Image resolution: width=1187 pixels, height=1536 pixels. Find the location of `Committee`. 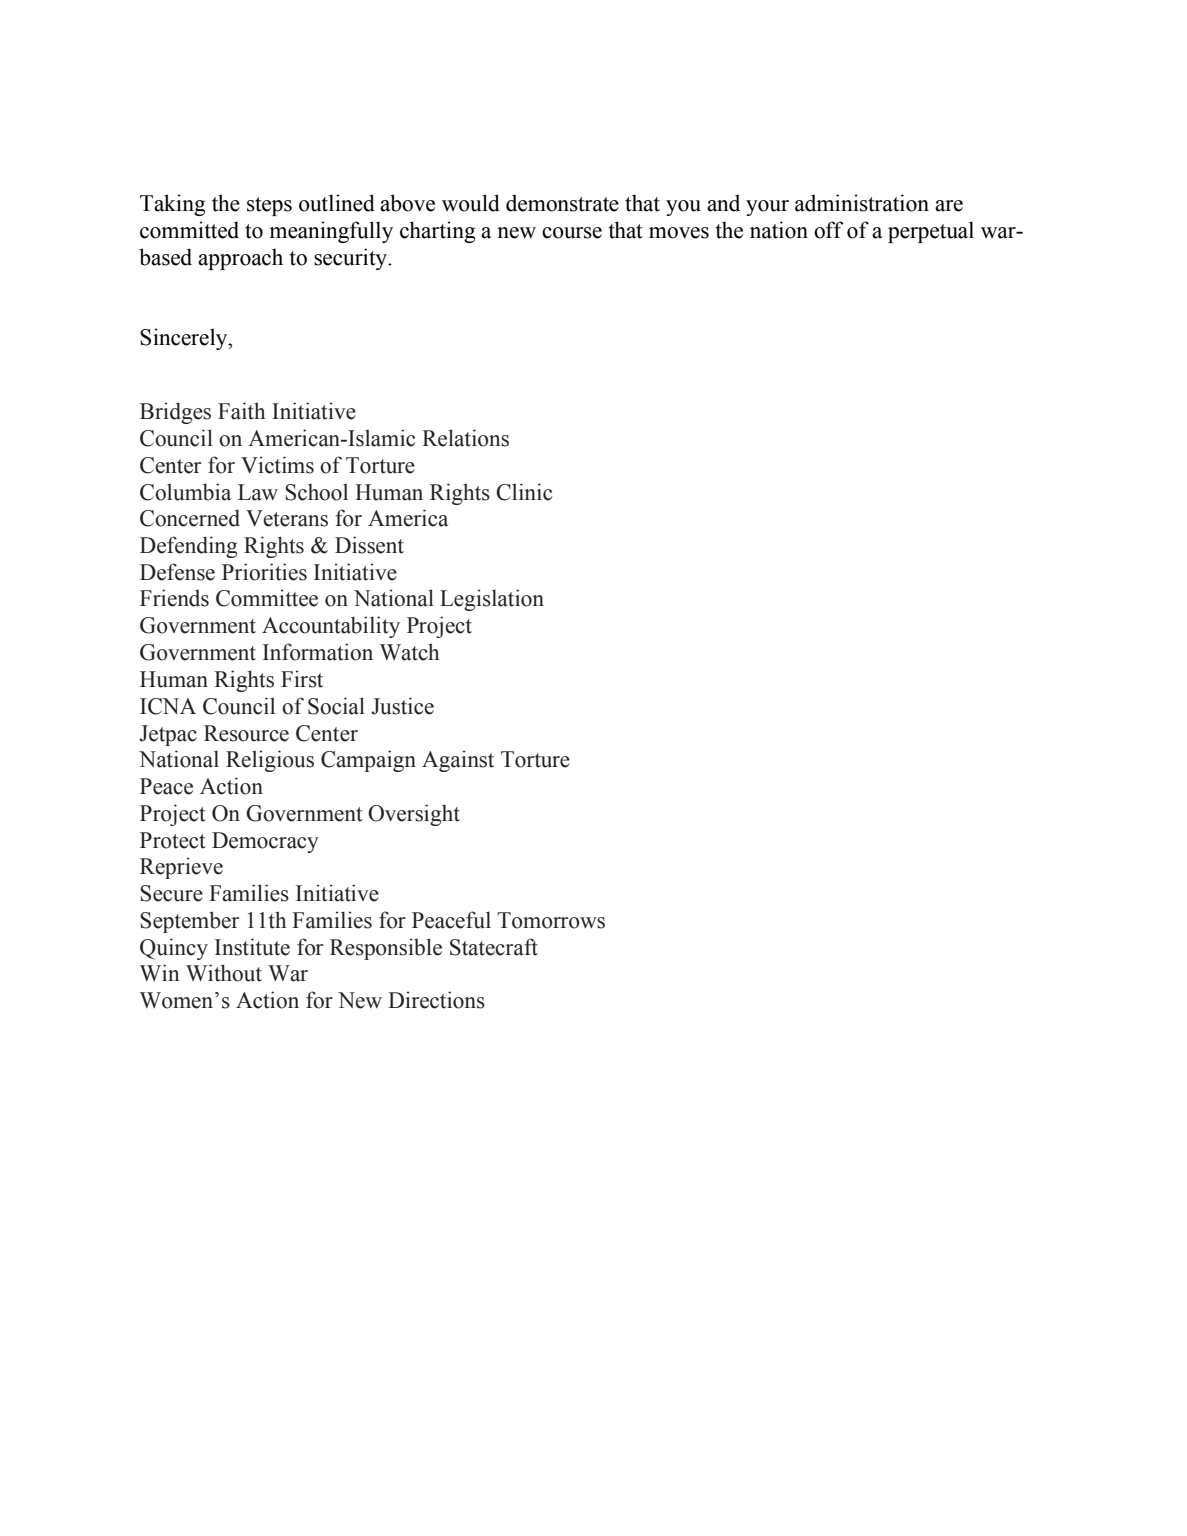

Committee is located at coordinates (267, 598).
